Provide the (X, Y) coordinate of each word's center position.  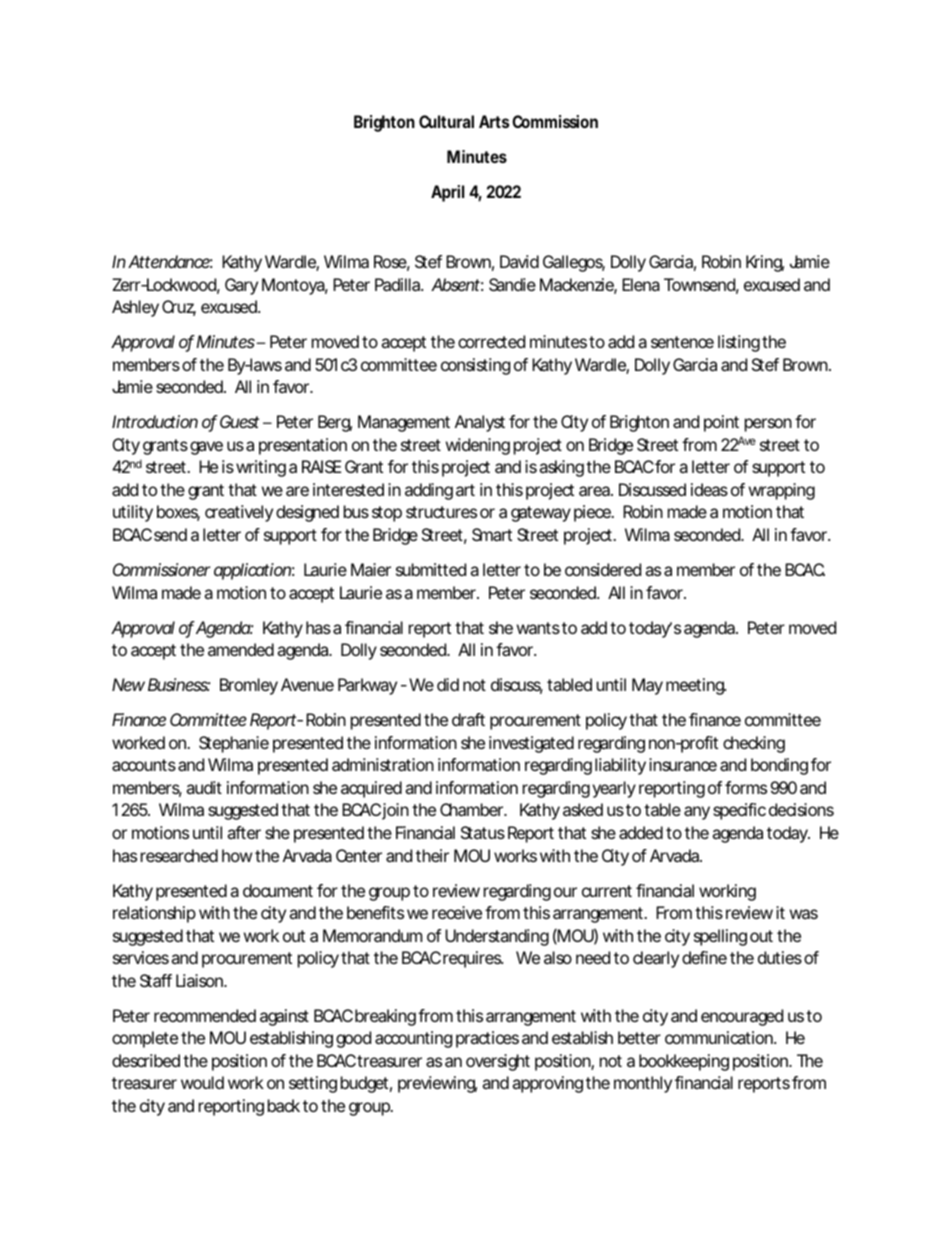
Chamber (473, 809)
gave (206, 448)
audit (204, 787)
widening (478, 446)
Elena (641, 284)
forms (746, 787)
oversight (498, 1062)
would (202, 1082)
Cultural (446, 121)
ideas (709, 489)
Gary (241, 286)
